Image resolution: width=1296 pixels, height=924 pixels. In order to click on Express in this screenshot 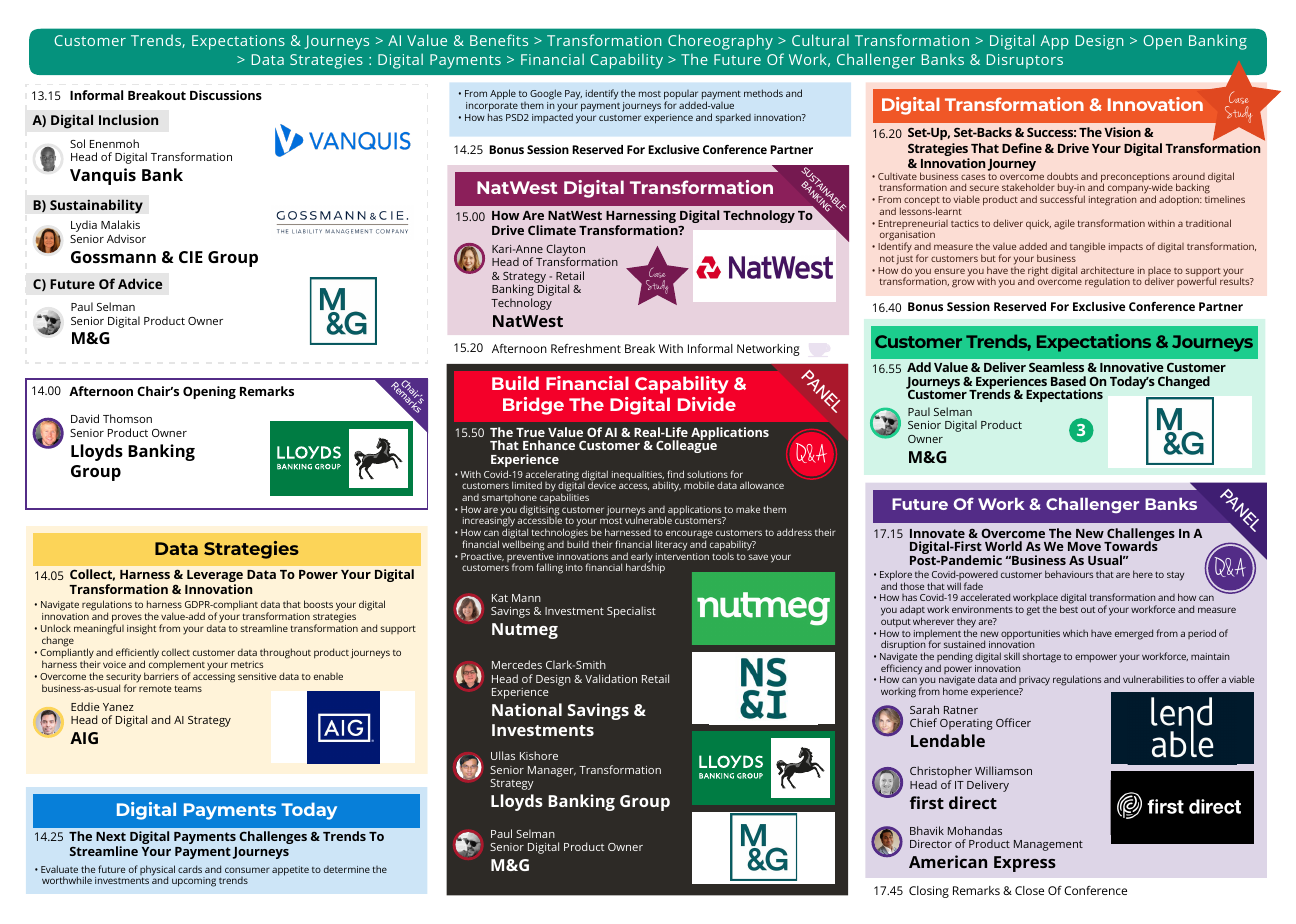, I will do `click(1025, 864)`.
